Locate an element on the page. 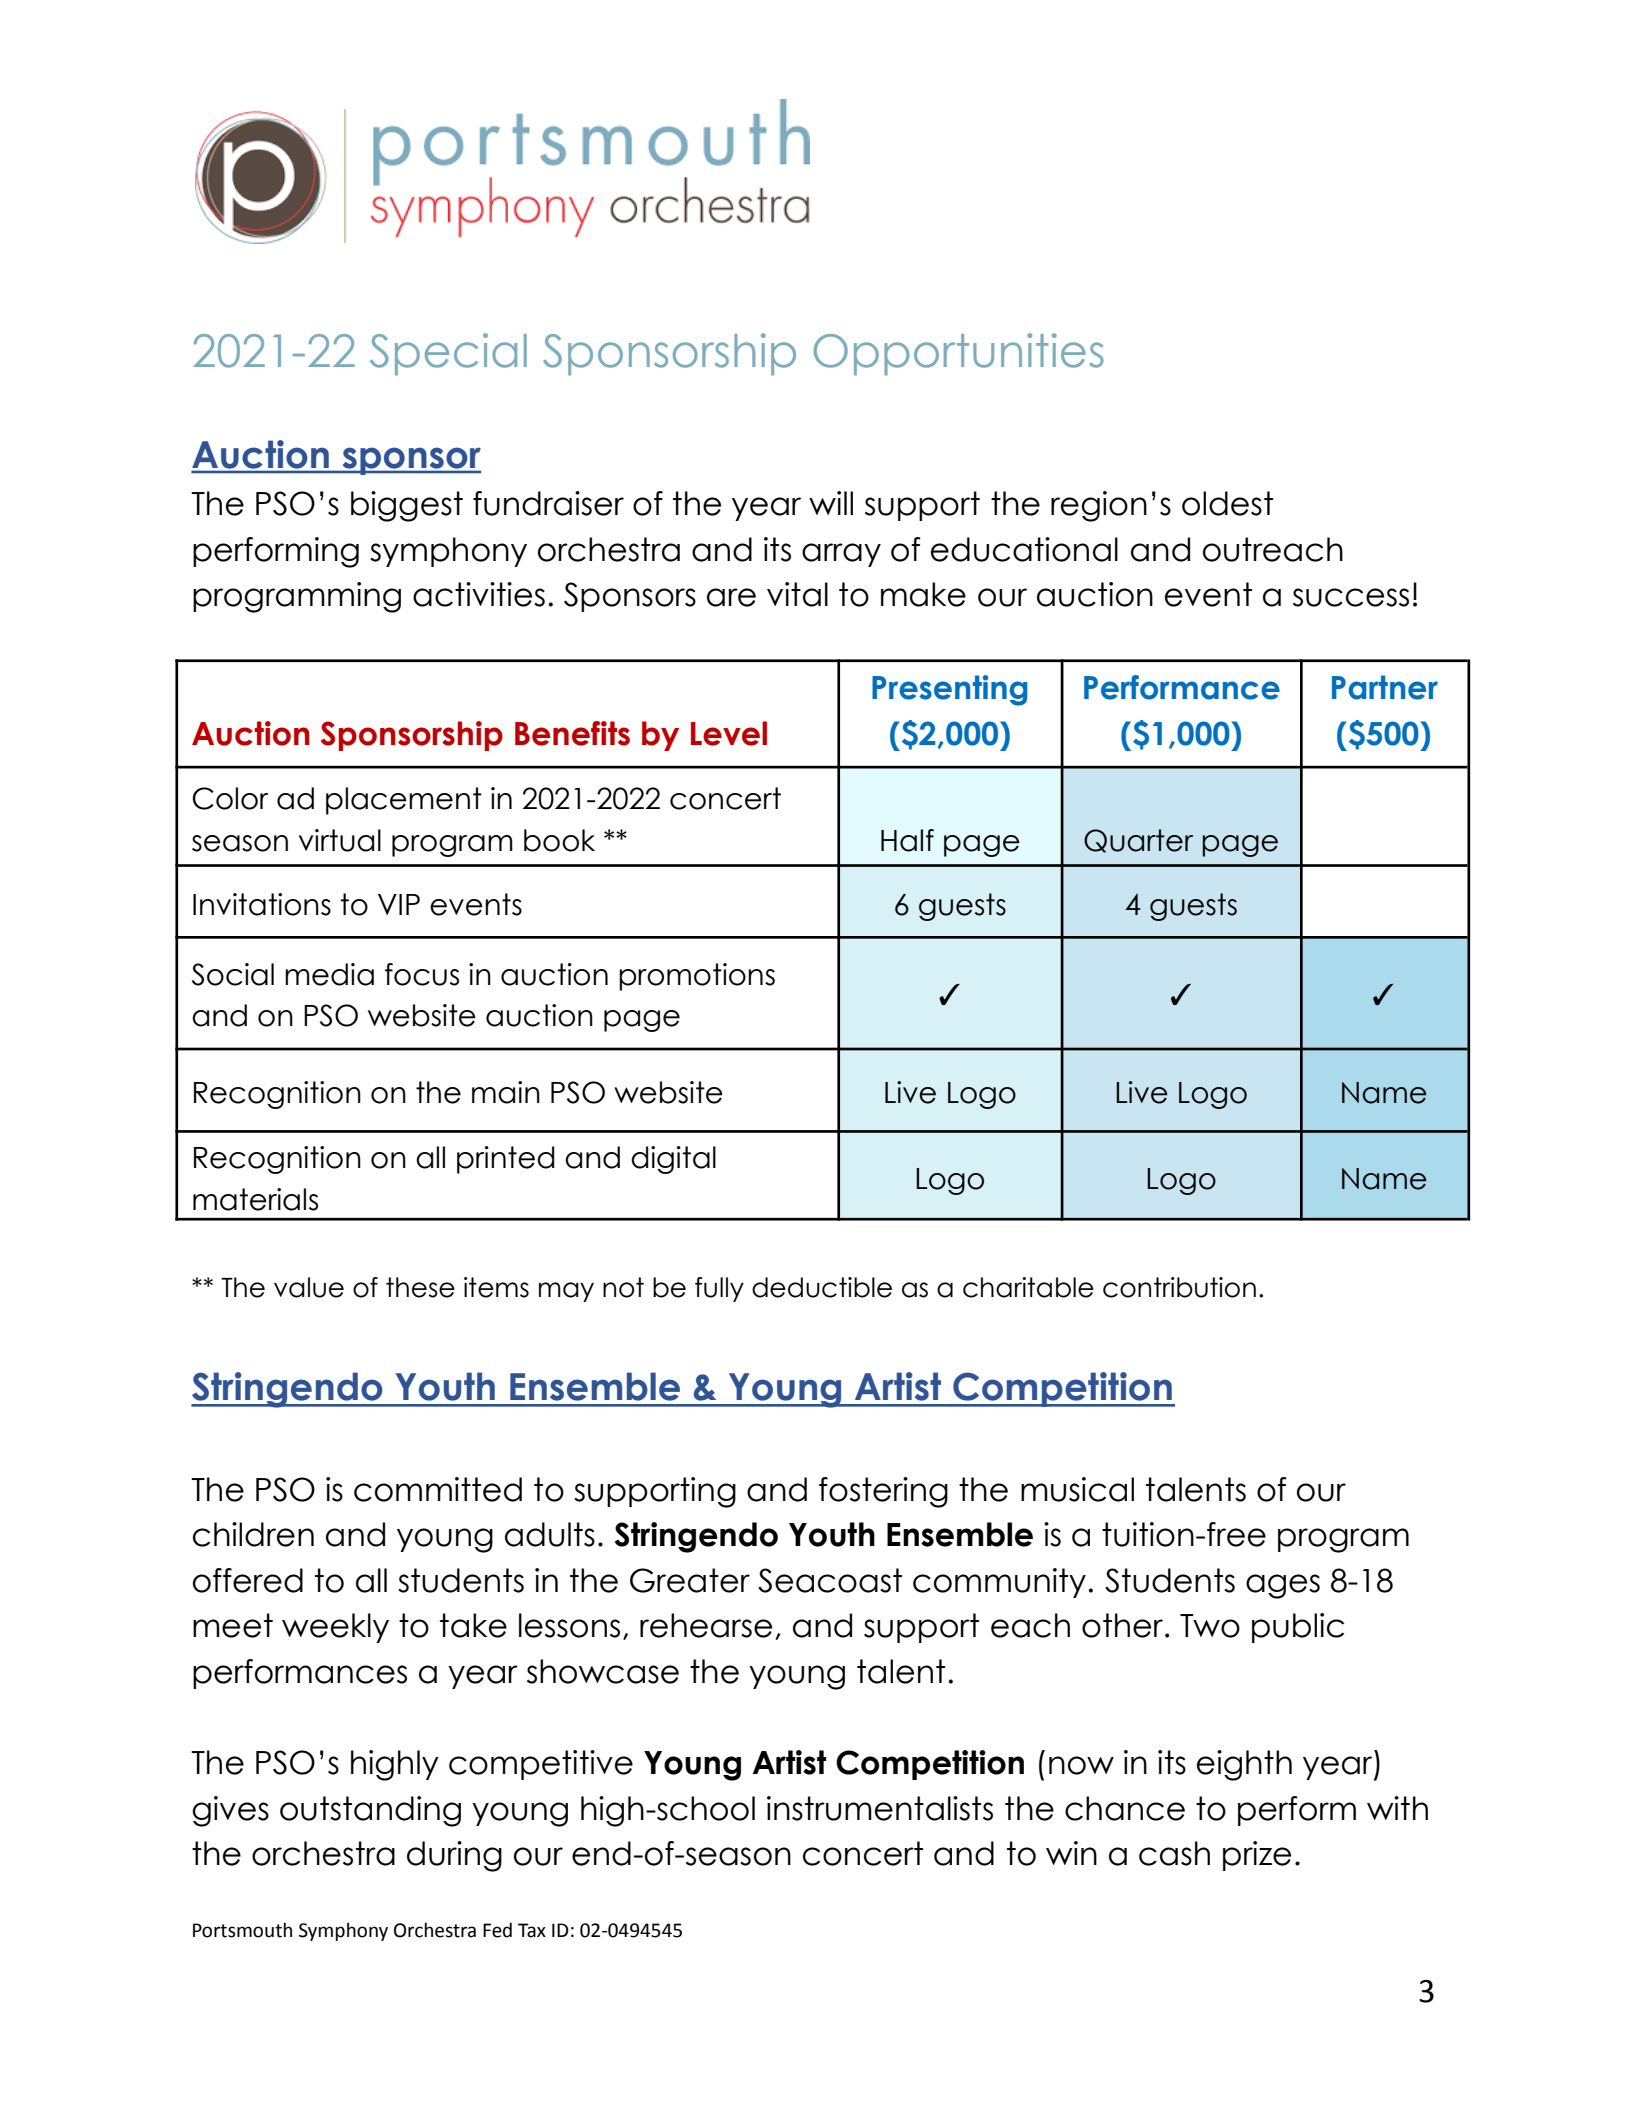 This image has width=1627, height=2106. instrumentalists is located at coordinates (880, 1808).
